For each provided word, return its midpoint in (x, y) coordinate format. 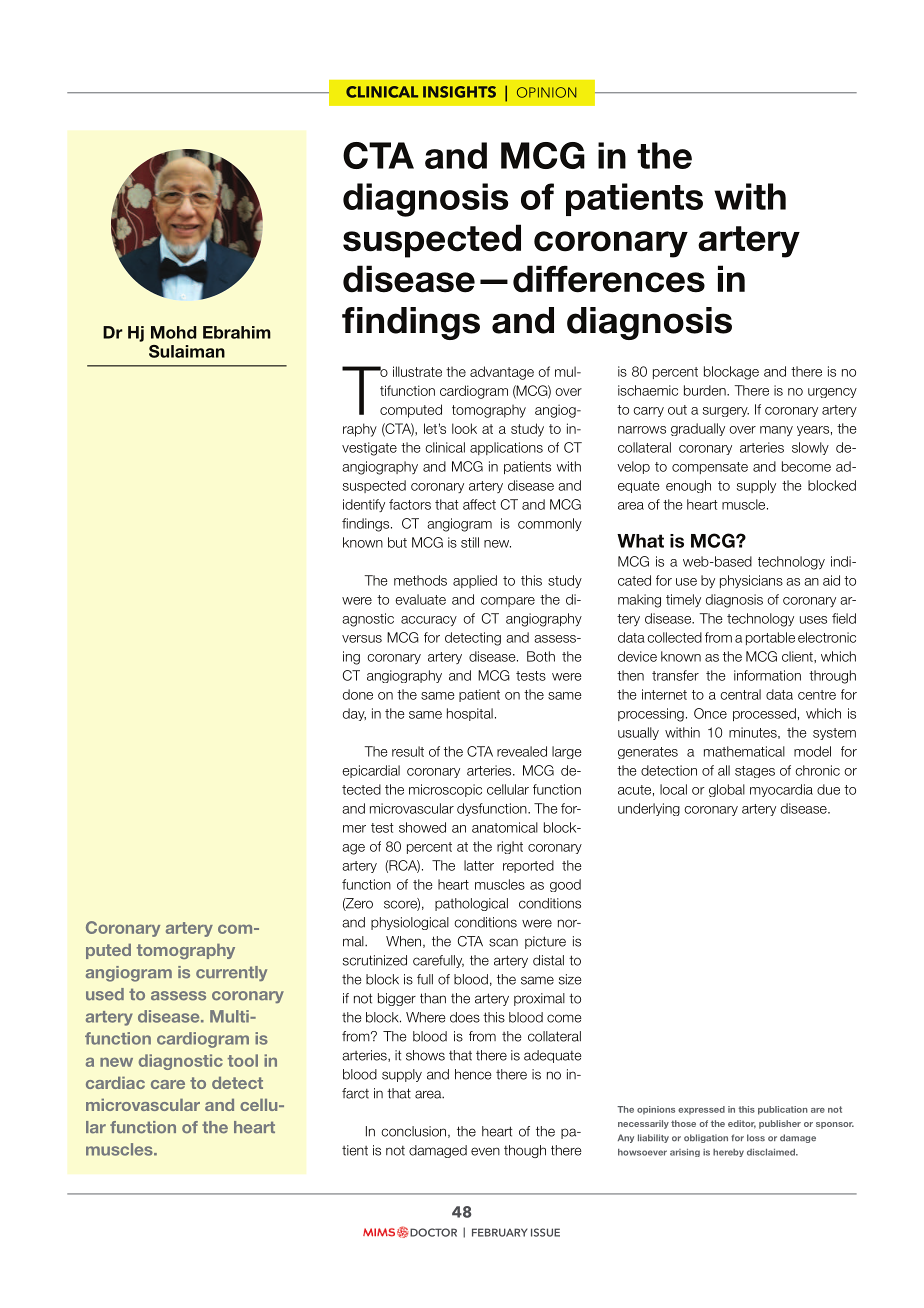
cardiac (115, 1083)
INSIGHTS (459, 92)
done (358, 694)
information (767, 675)
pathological (471, 904)
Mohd (173, 332)
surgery (726, 412)
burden (706, 390)
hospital (470, 714)
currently (231, 973)
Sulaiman (187, 351)
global (727, 790)
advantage (502, 373)
